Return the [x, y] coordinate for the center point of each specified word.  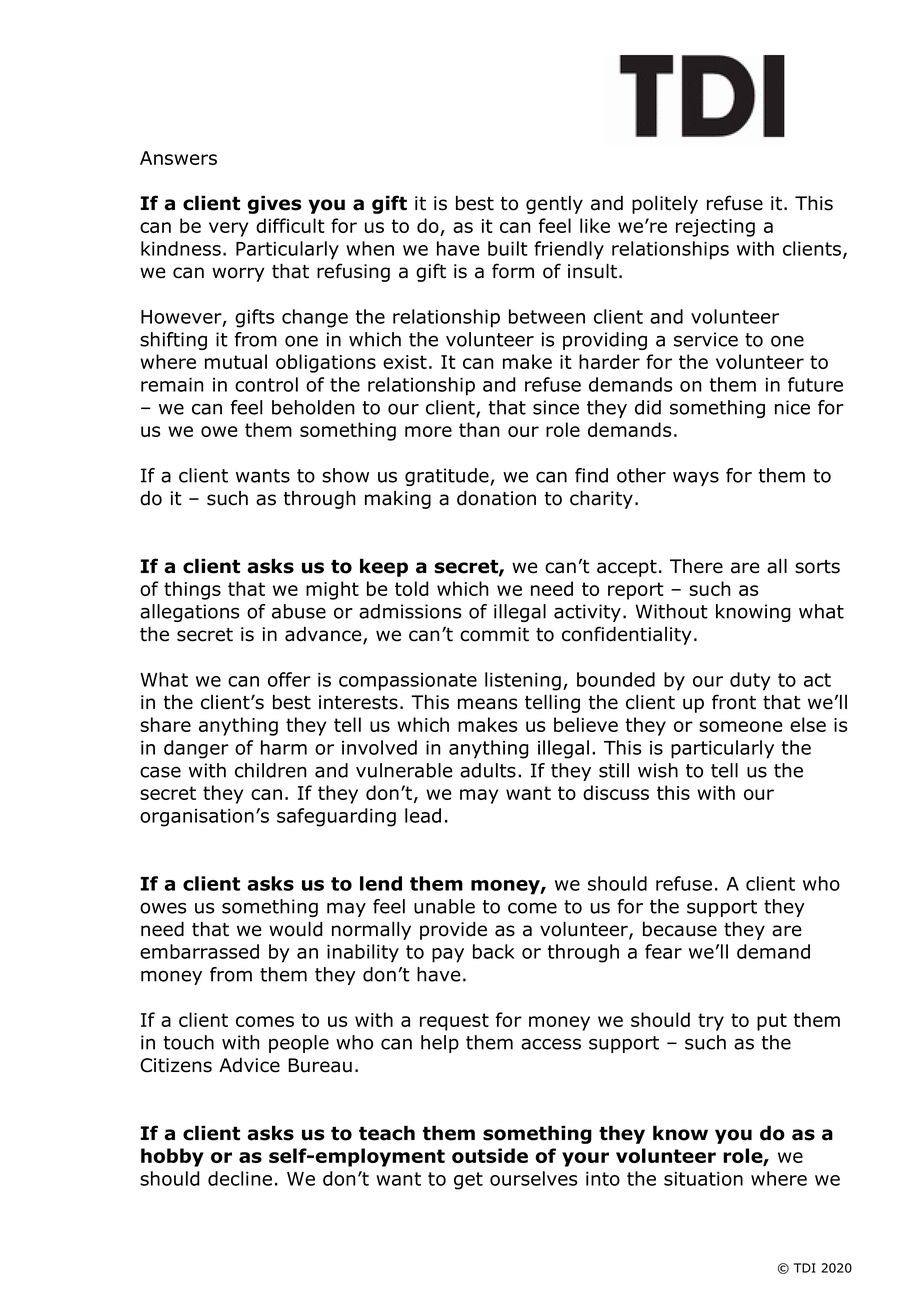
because [680, 929]
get [468, 1181]
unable [444, 906]
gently [554, 204]
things [192, 590]
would [296, 929]
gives [274, 204]
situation [703, 1179]
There [696, 566]
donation [496, 498]
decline [240, 1178]
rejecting [715, 228]
